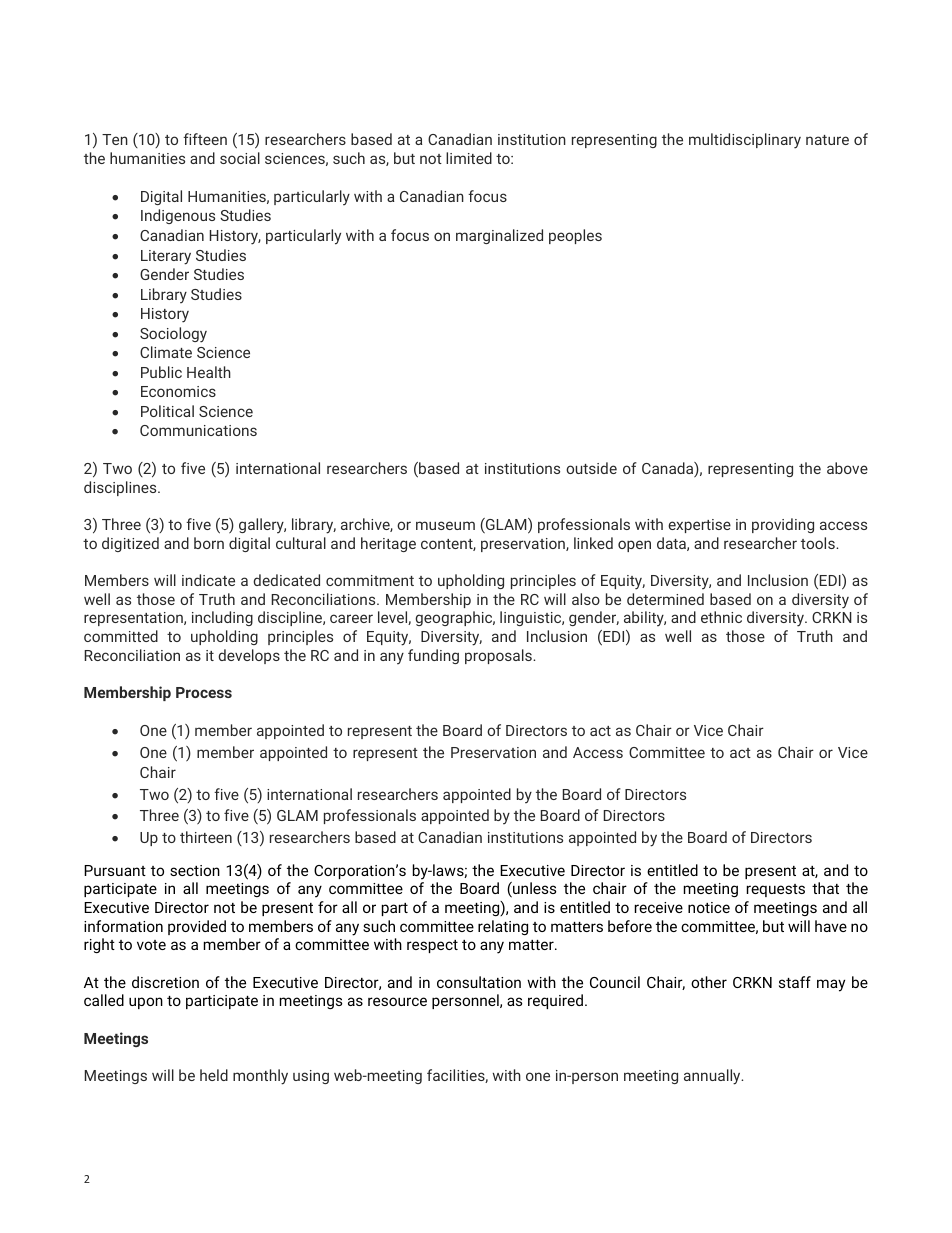 The width and height of the document is (952, 1233). What do you see at coordinates (214, 1075) in the document?
I see `held` at bounding box center [214, 1075].
